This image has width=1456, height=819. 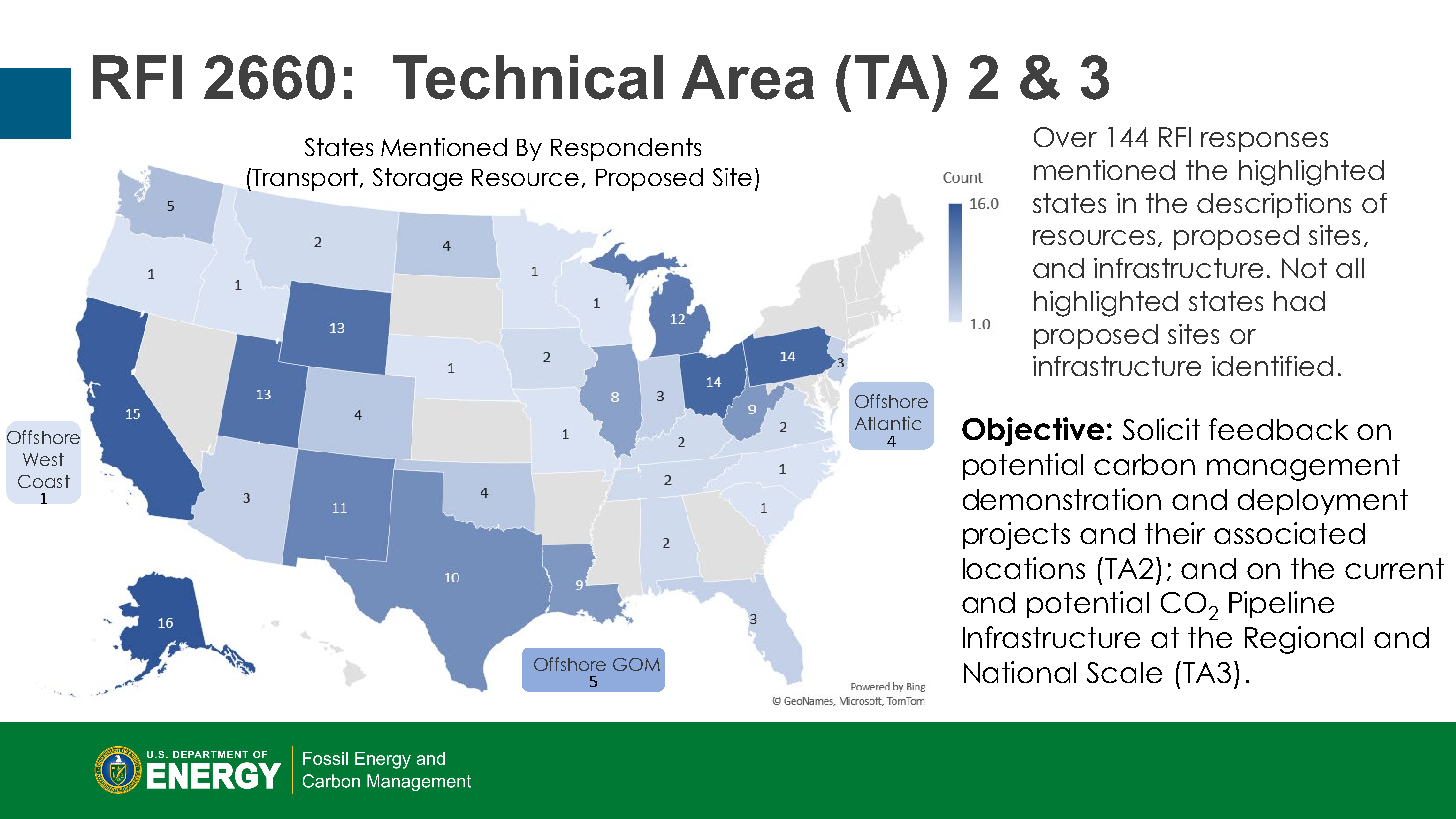 I want to click on Transport, so click(x=305, y=179).
